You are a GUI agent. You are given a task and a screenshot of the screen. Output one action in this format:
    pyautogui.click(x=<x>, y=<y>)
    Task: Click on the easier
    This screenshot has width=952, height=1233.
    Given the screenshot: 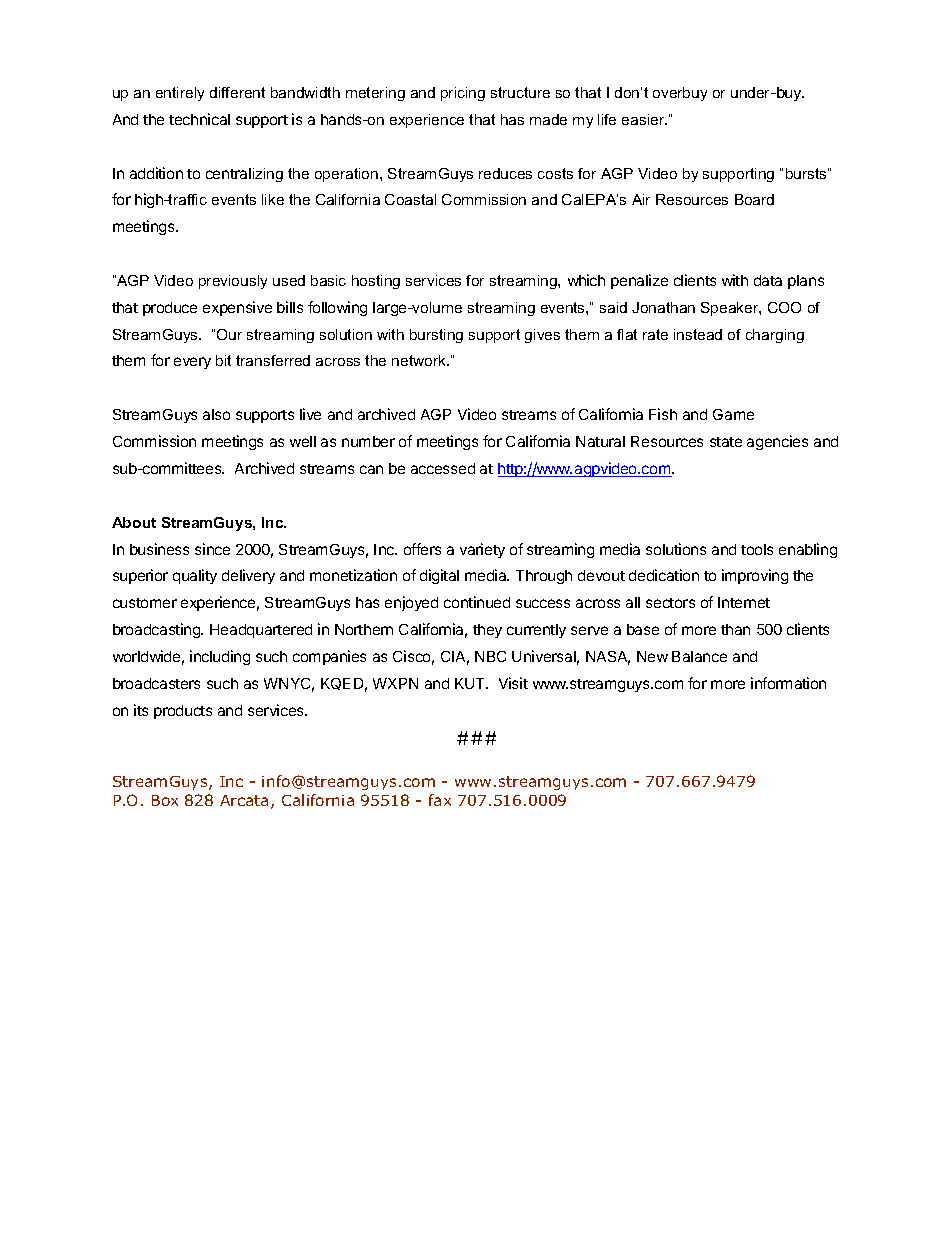 What is the action you would take?
    pyautogui.click(x=644, y=119)
